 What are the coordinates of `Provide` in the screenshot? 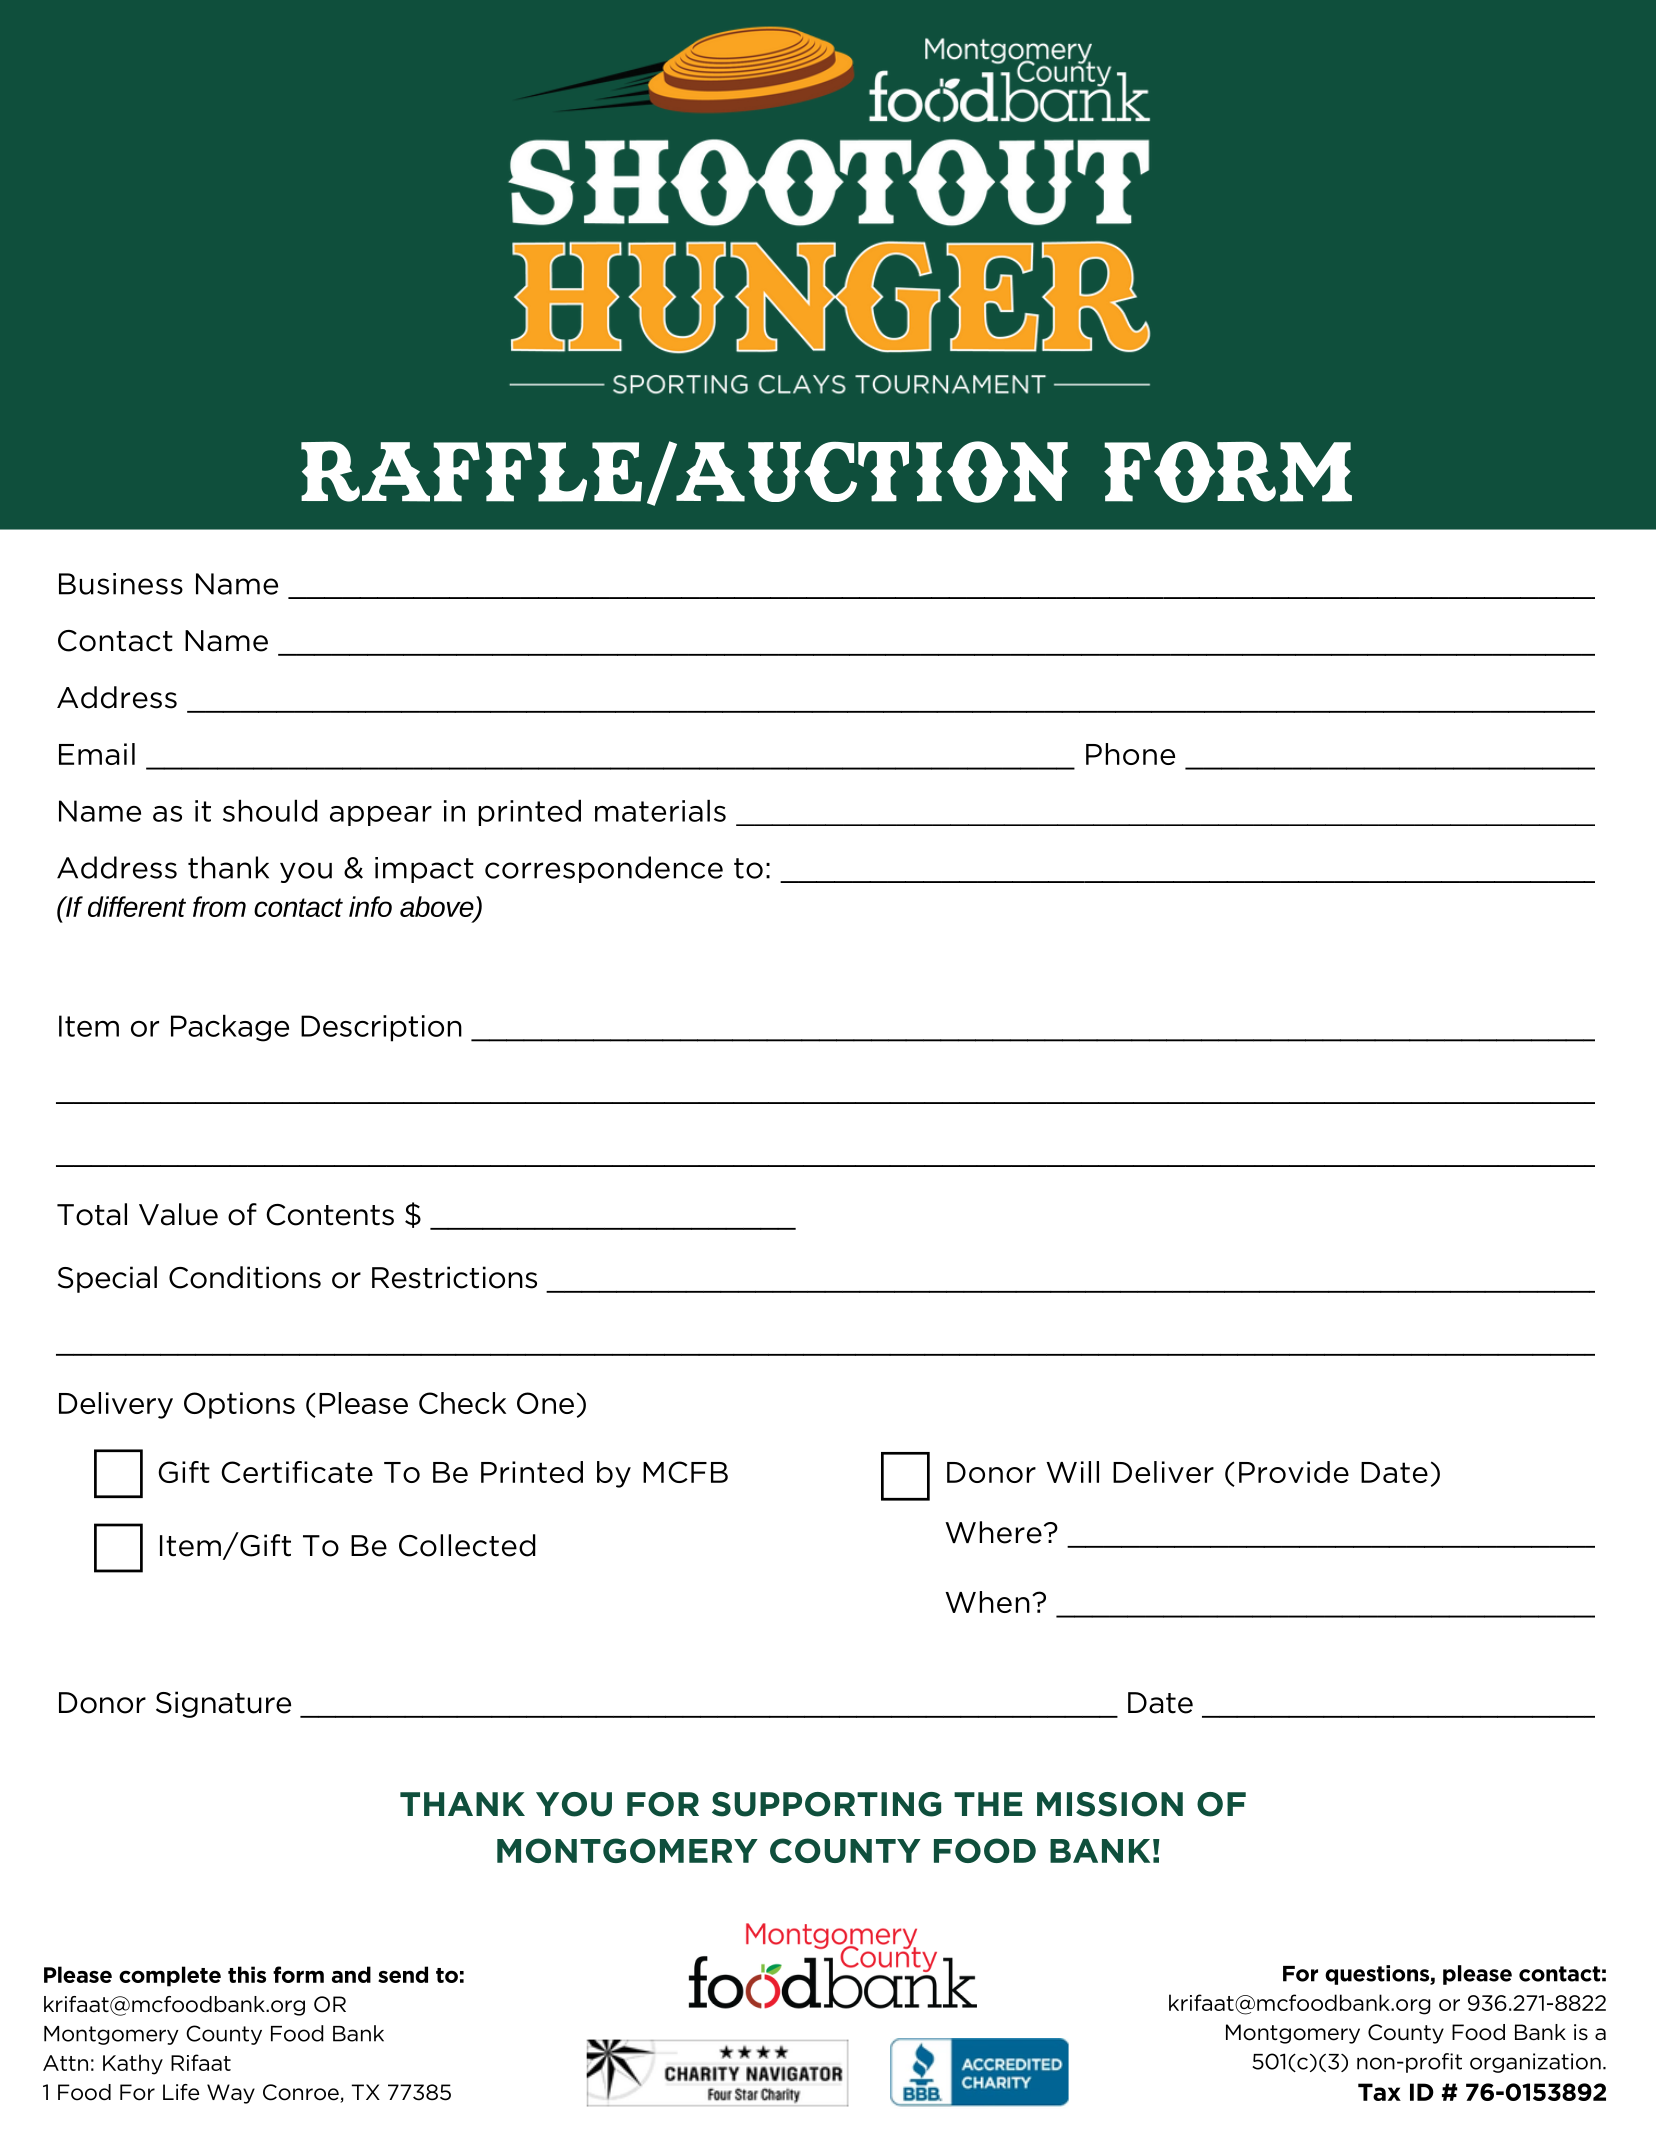 It's located at (1294, 1472).
